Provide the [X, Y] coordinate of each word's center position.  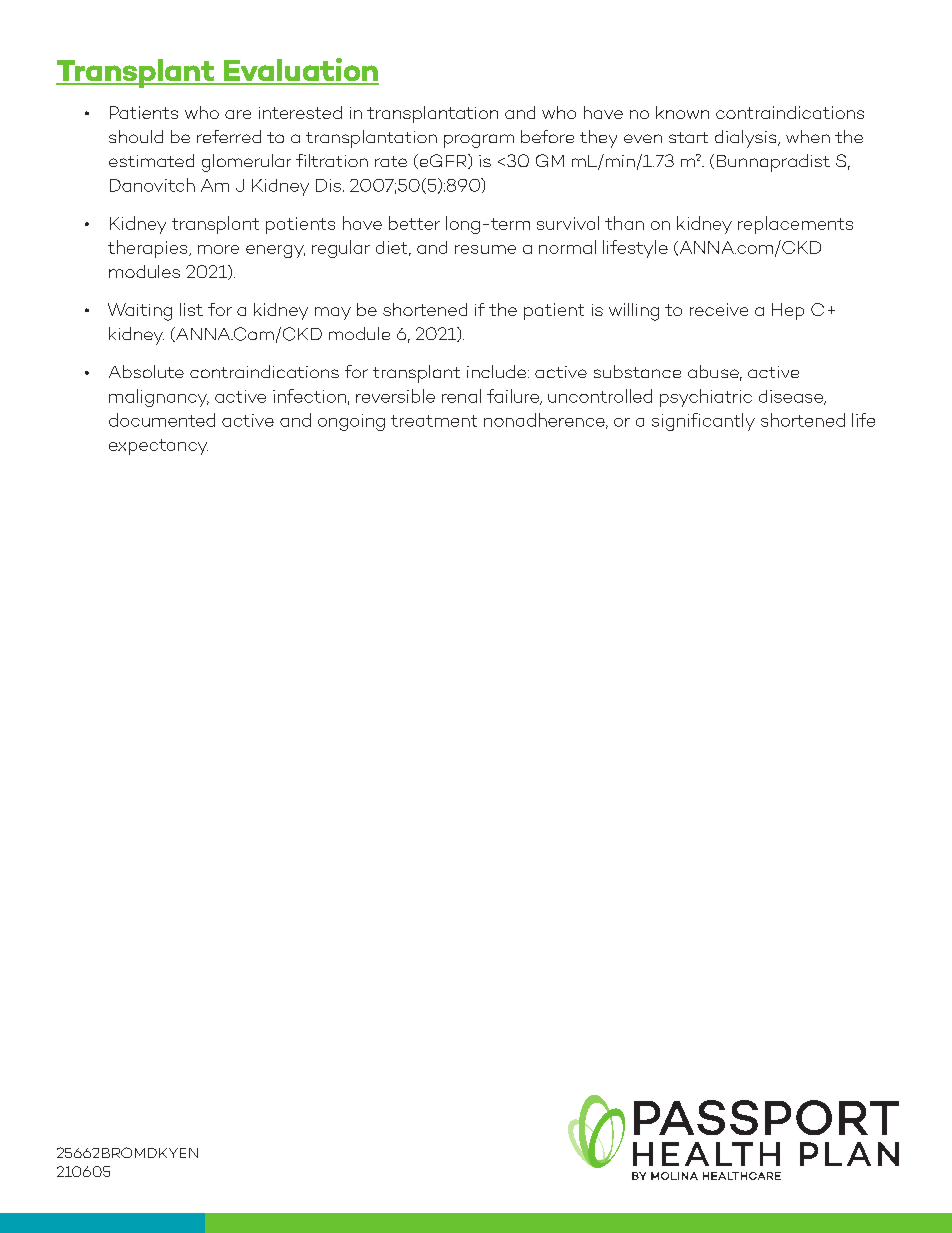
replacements [795, 225]
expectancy [158, 447]
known [682, 112]
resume [485, 249]
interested [300, 112]
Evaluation [300, 71]
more [218, 249]
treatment [434, 421]
